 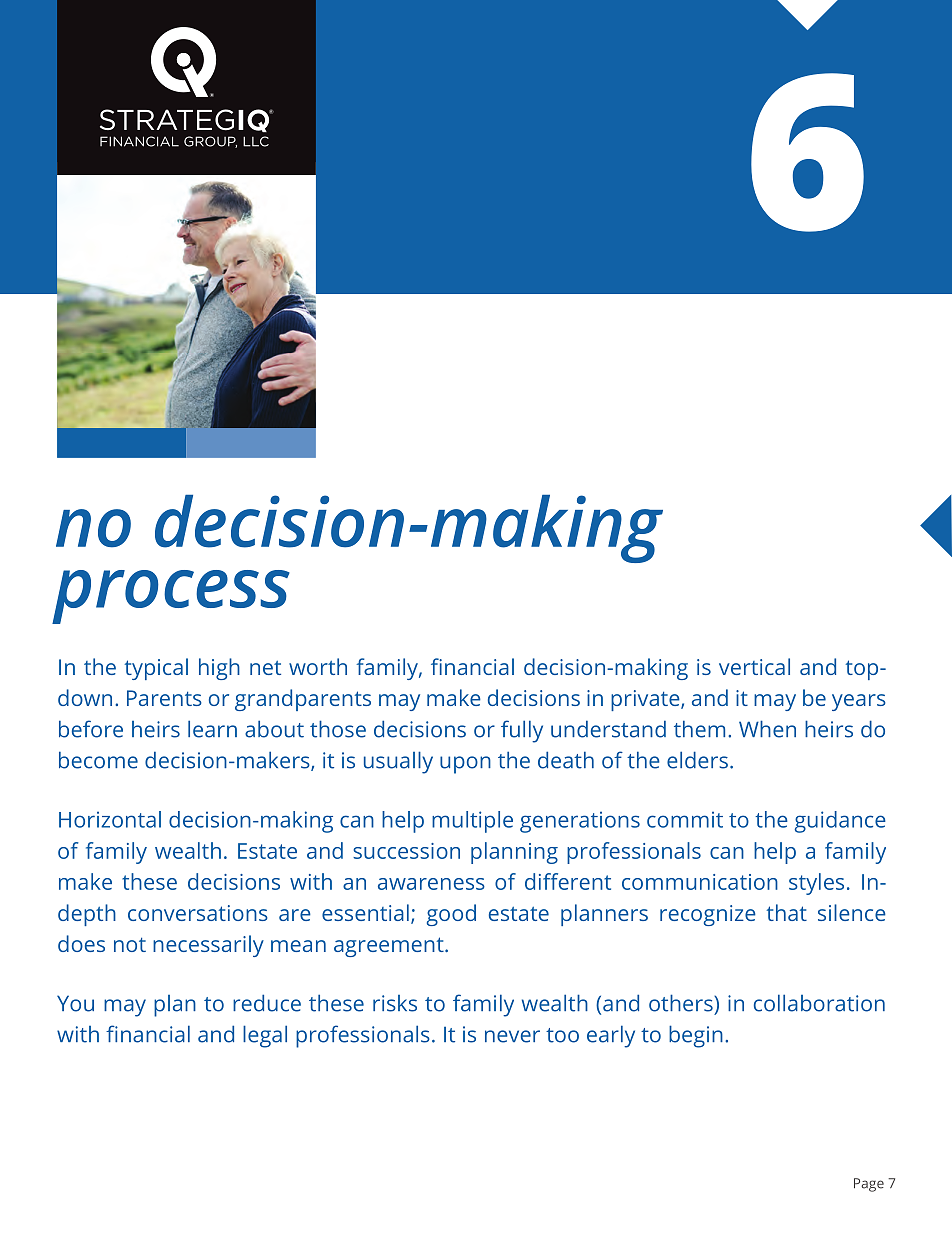 I want to click on never, so click(x=512, y=1036).
